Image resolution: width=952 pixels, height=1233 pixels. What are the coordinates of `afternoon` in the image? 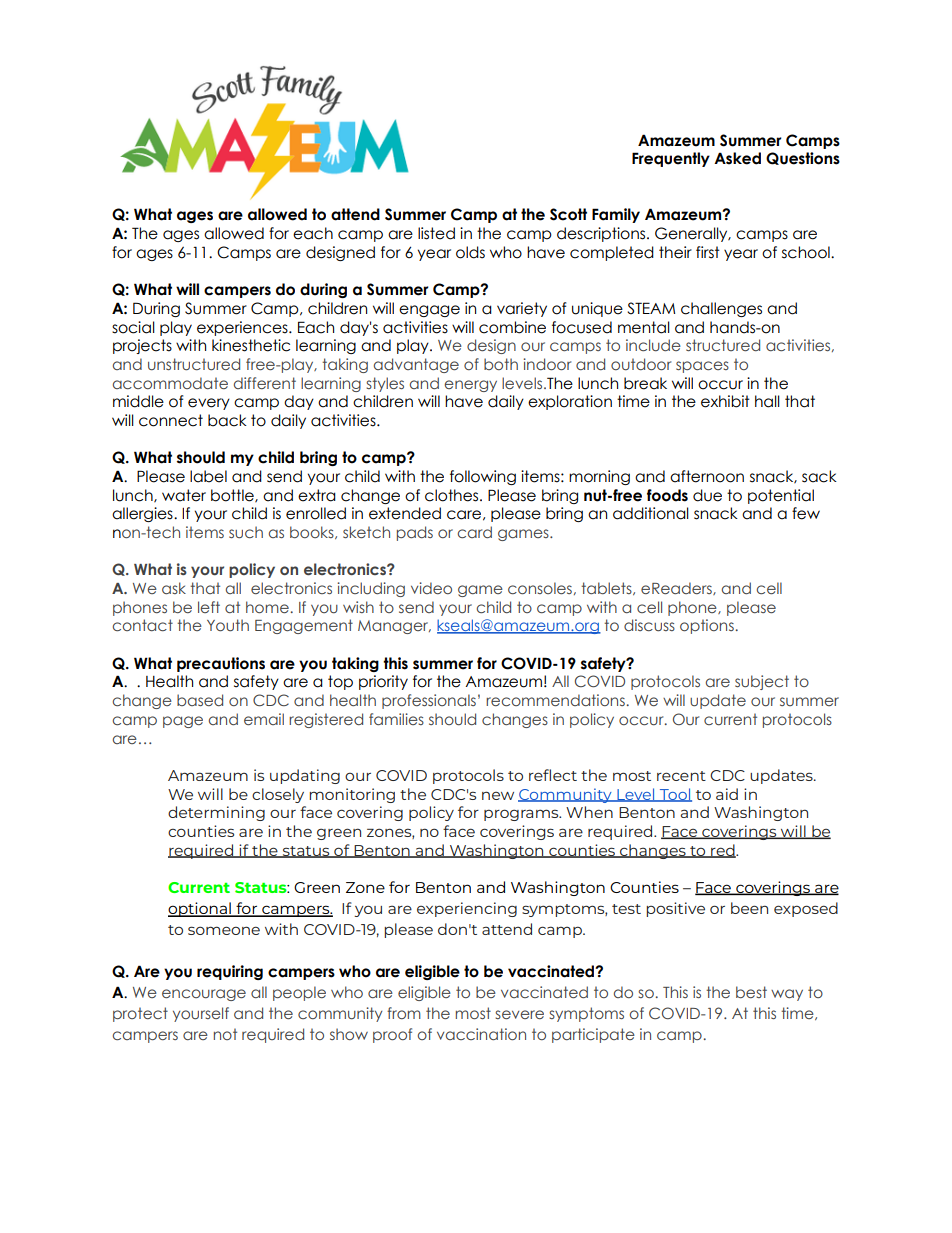 It's located at (707, 476).
